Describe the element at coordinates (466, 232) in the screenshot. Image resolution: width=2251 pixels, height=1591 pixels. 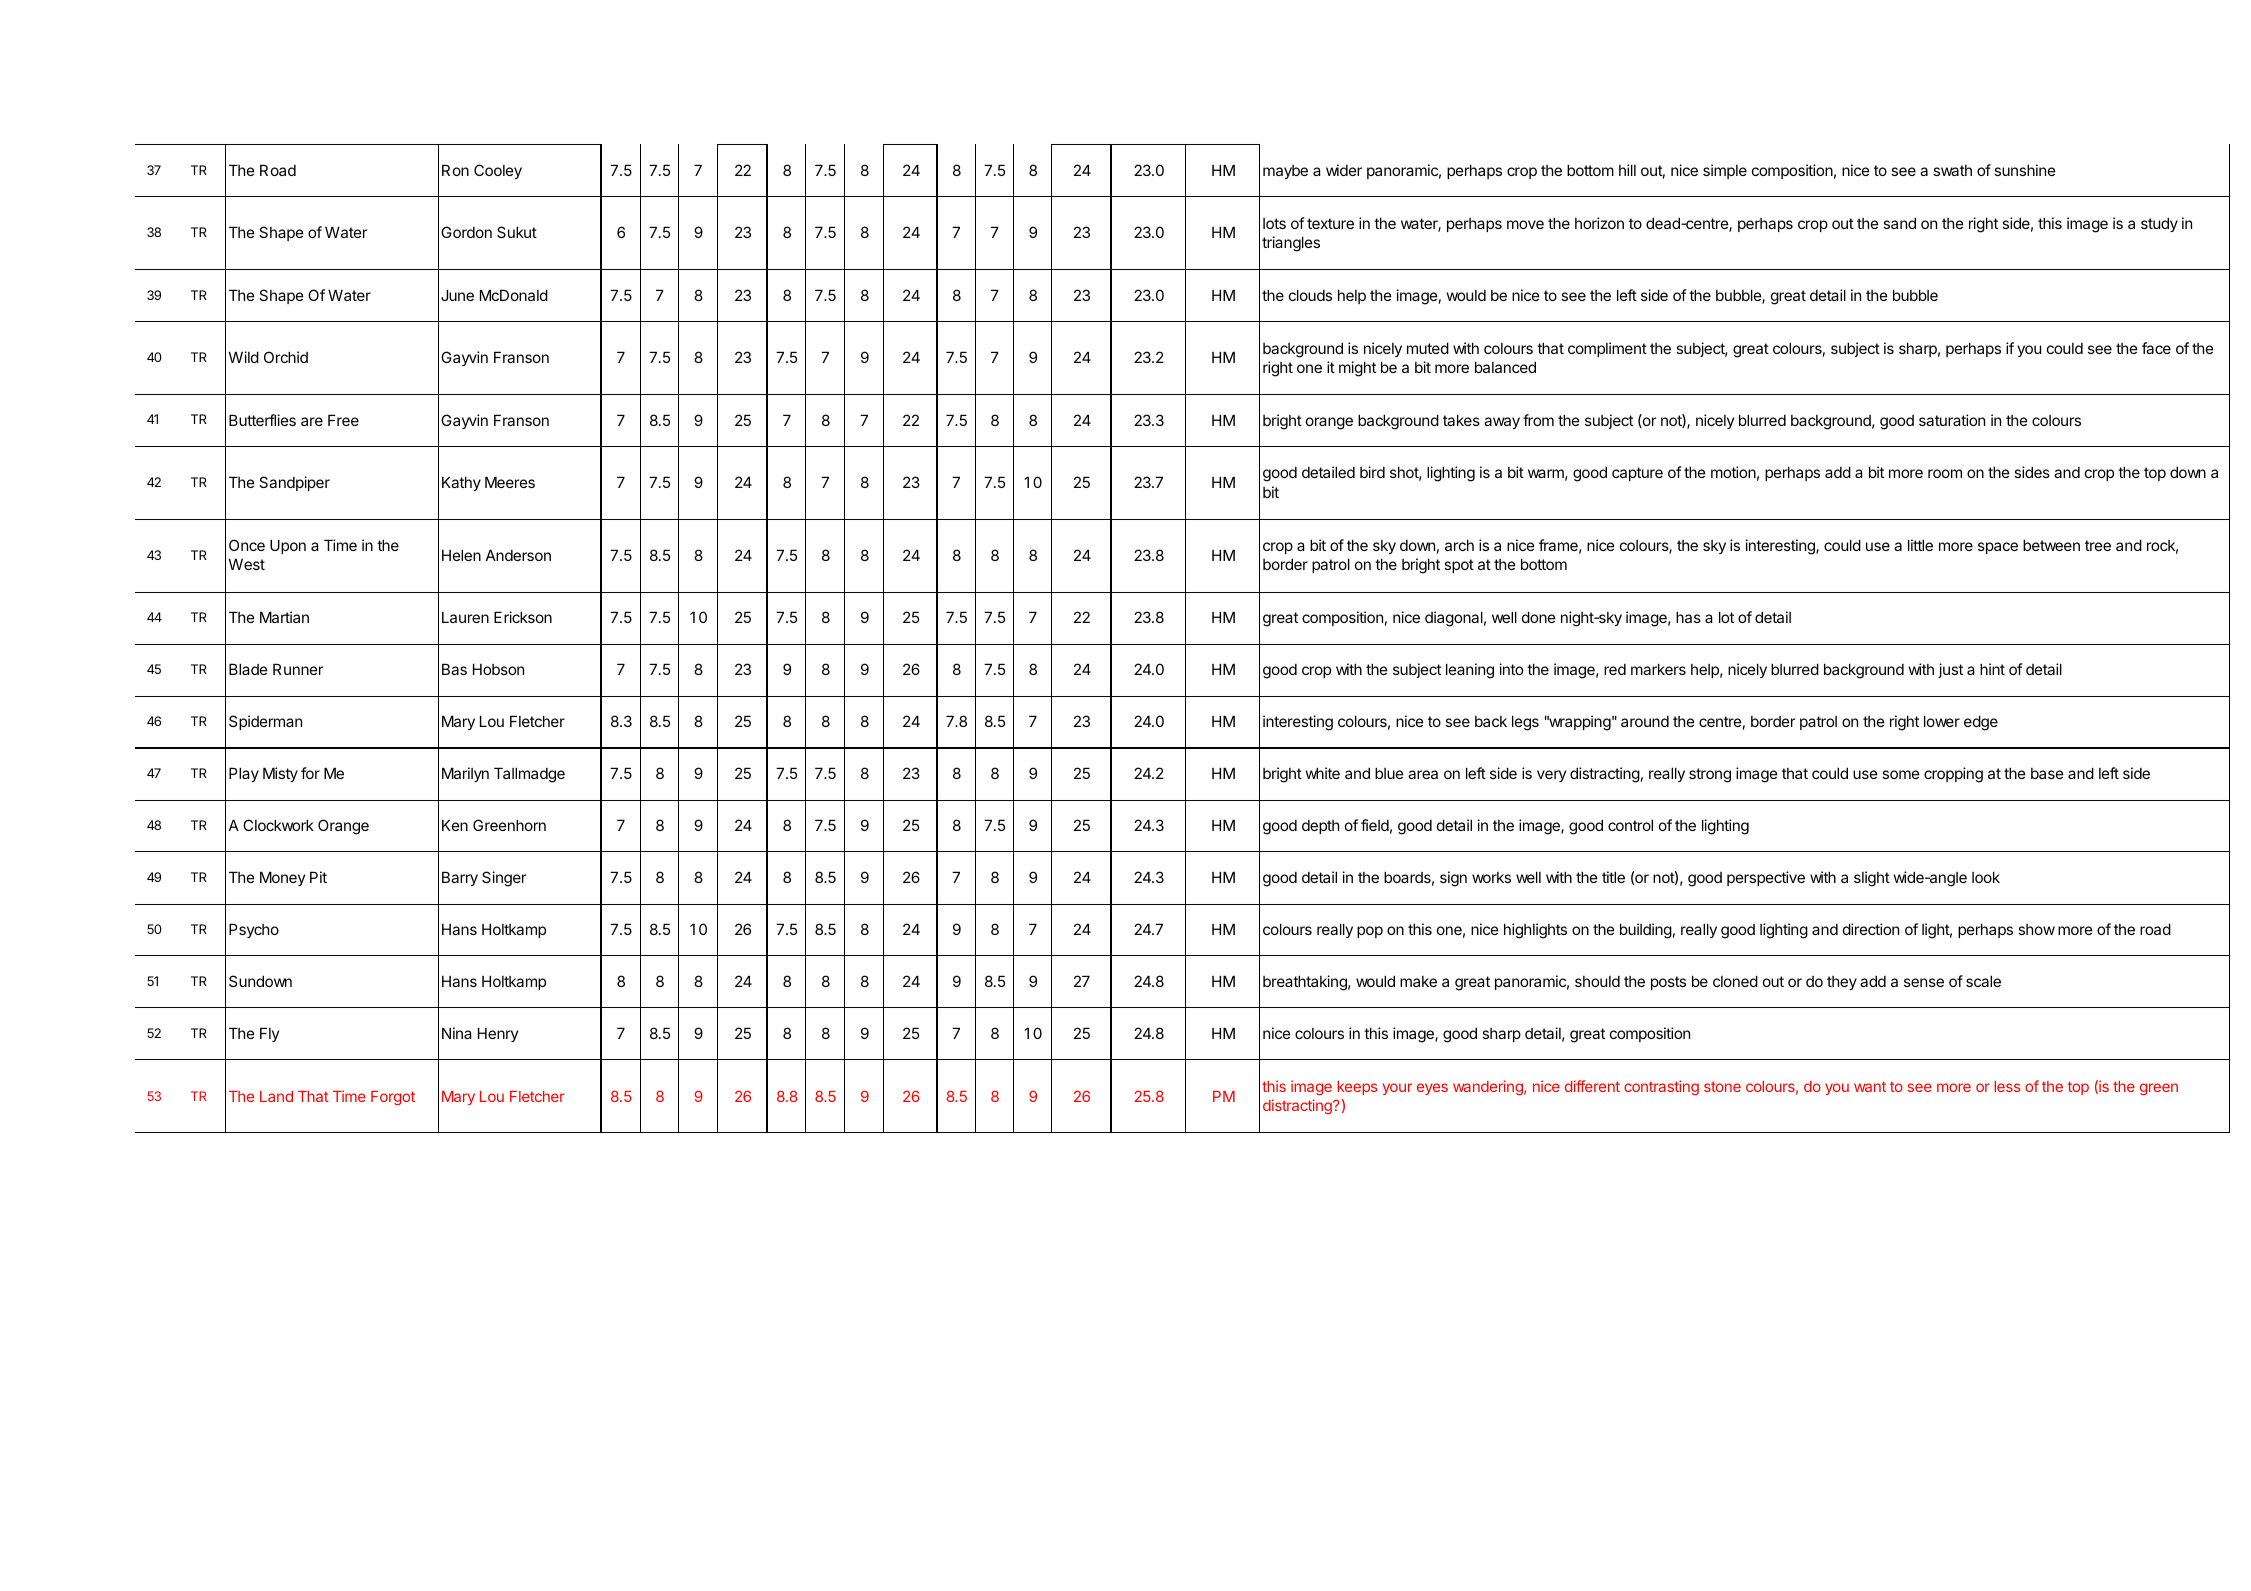
I see `Gordon` at that location.
